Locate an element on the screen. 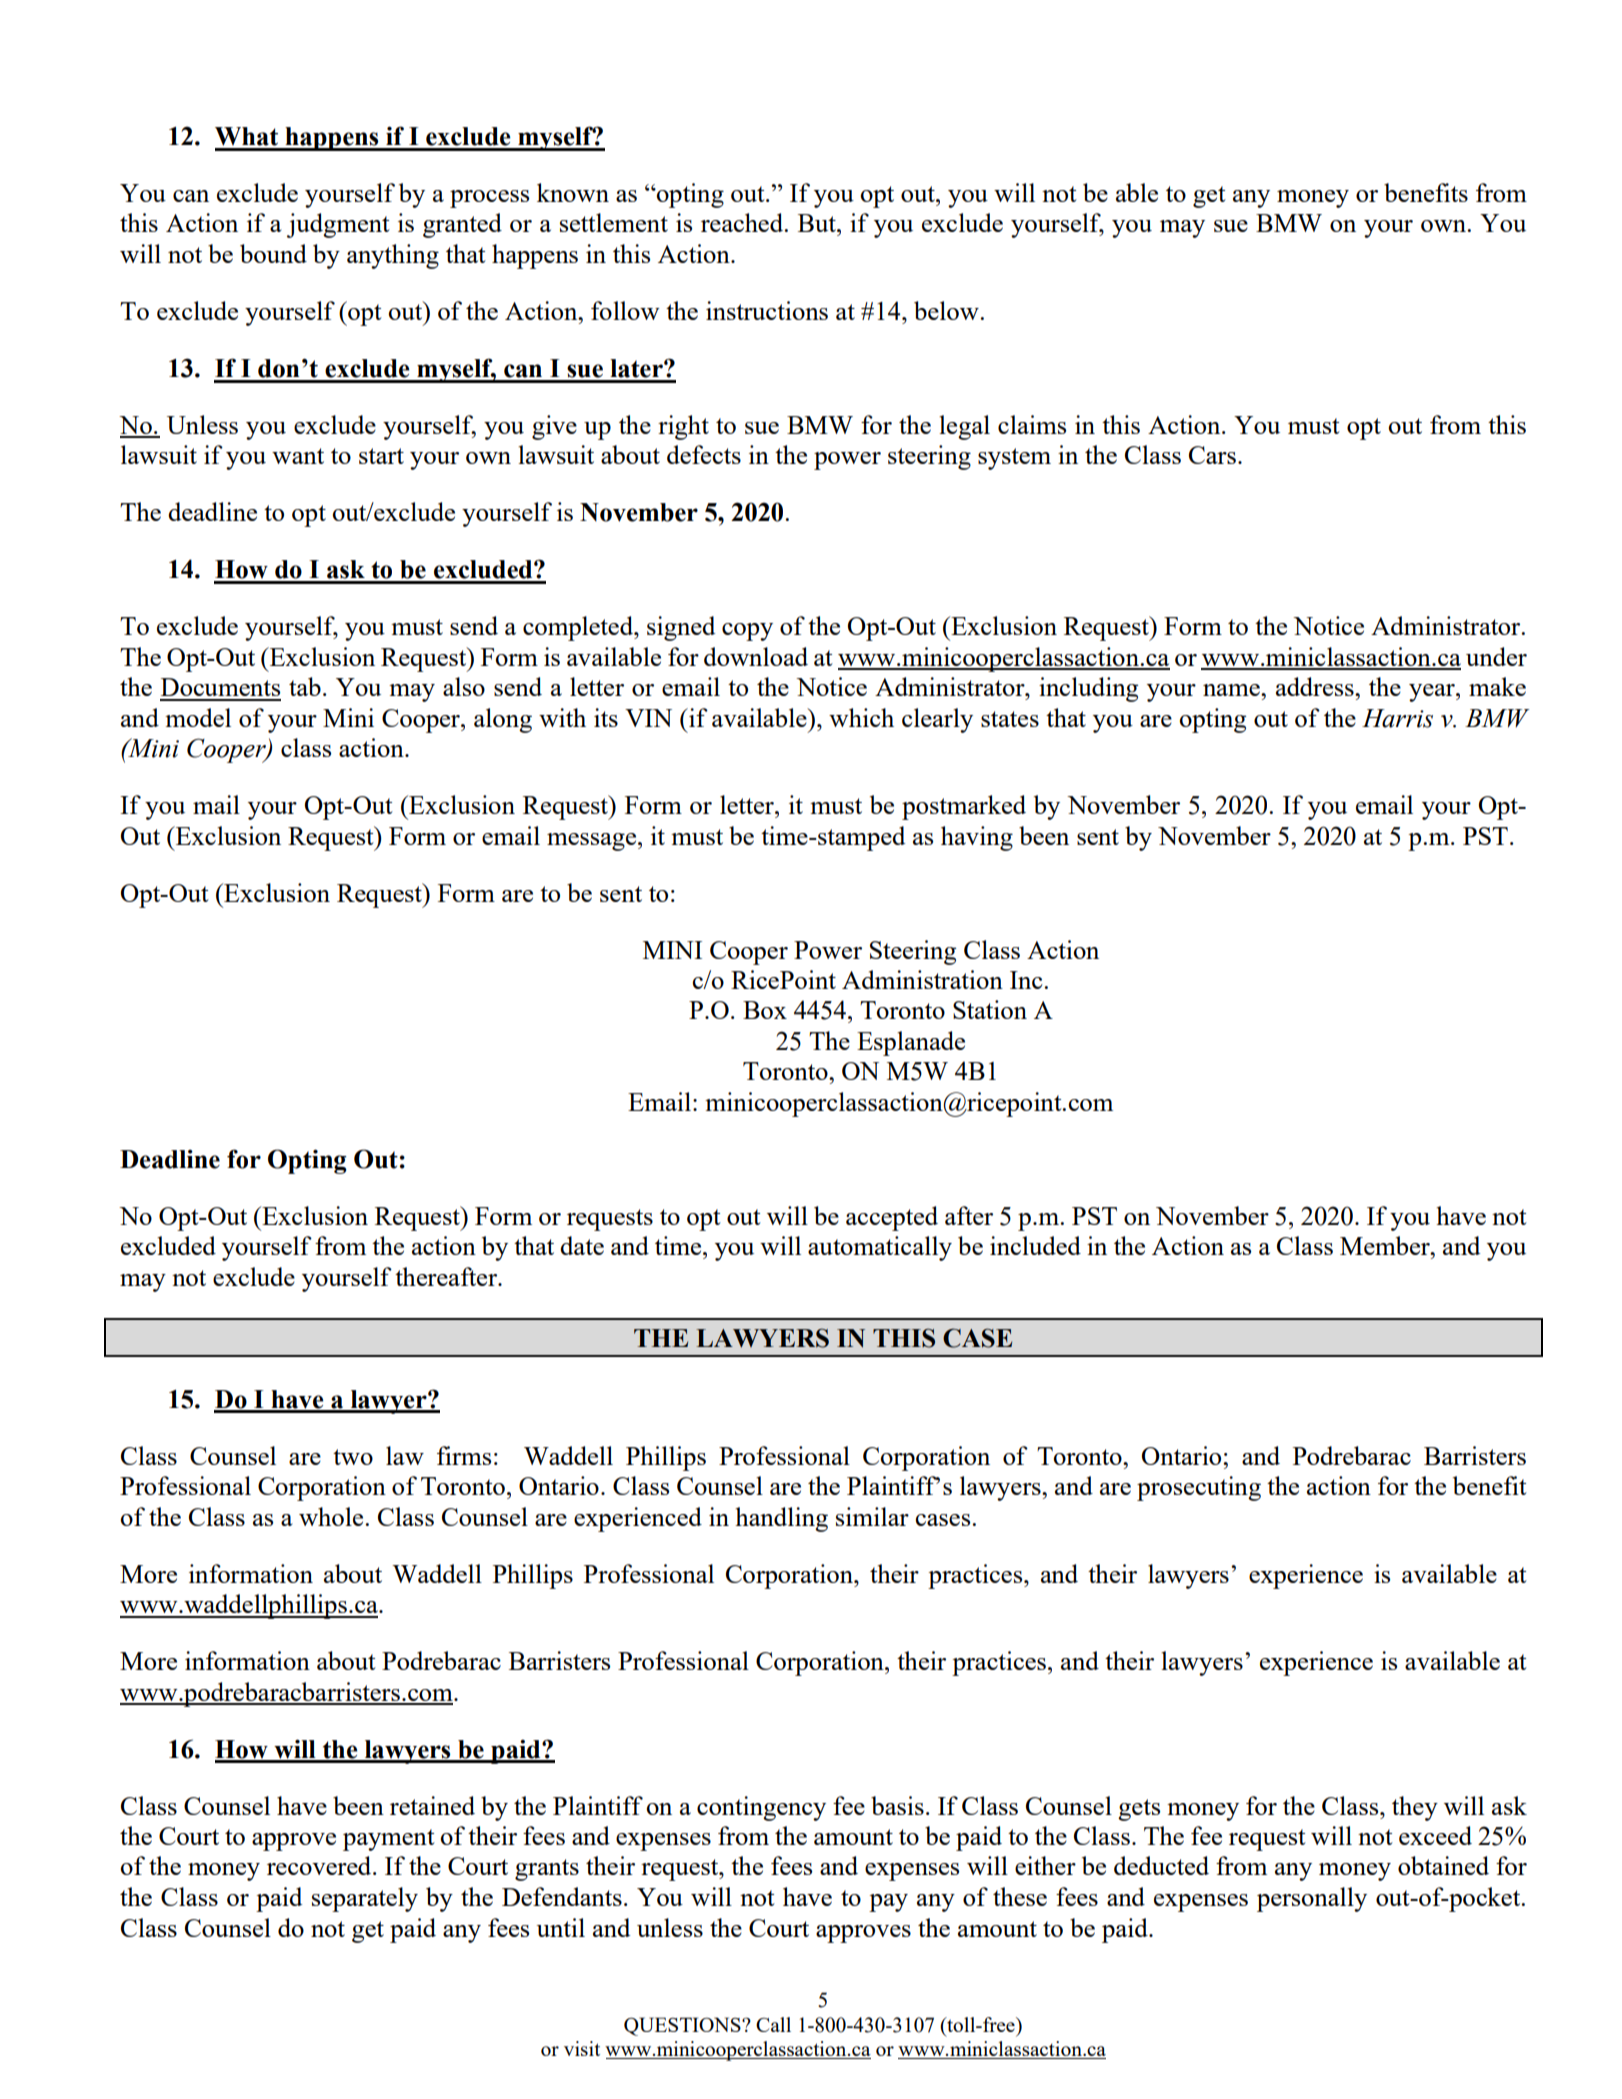 This screenshot has width=1622, height=2099. Member is located at coordinates (1386, 1245).
